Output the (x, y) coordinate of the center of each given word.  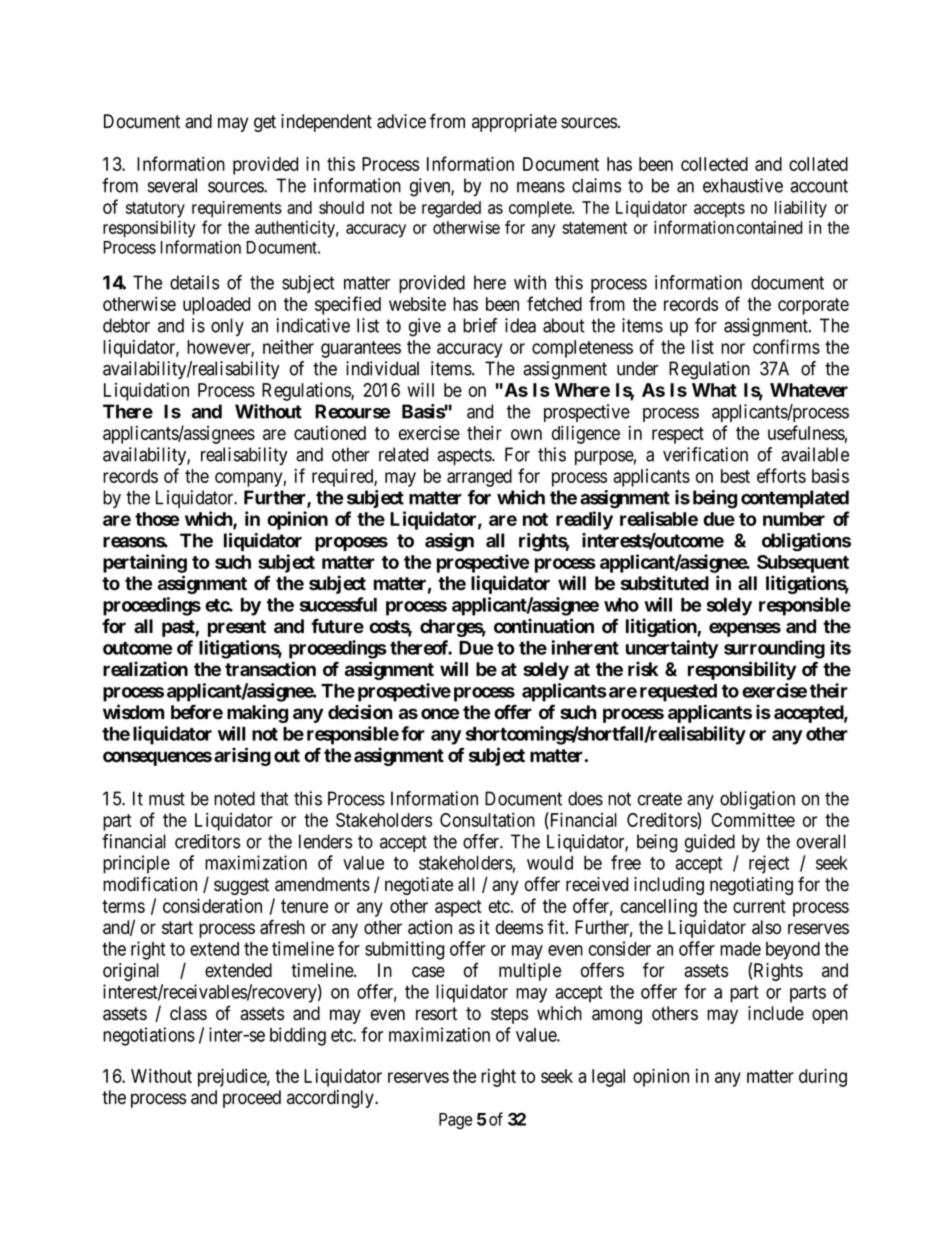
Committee (753, 819)
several (172, 185)
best (735, 476)
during (823, 1077)
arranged (479, 478)
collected (714, 164)
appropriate (514, 123)
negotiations (149, 1036)
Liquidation (146, 391)
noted (234, 798)
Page (455, 1121)
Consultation (487, 819)
